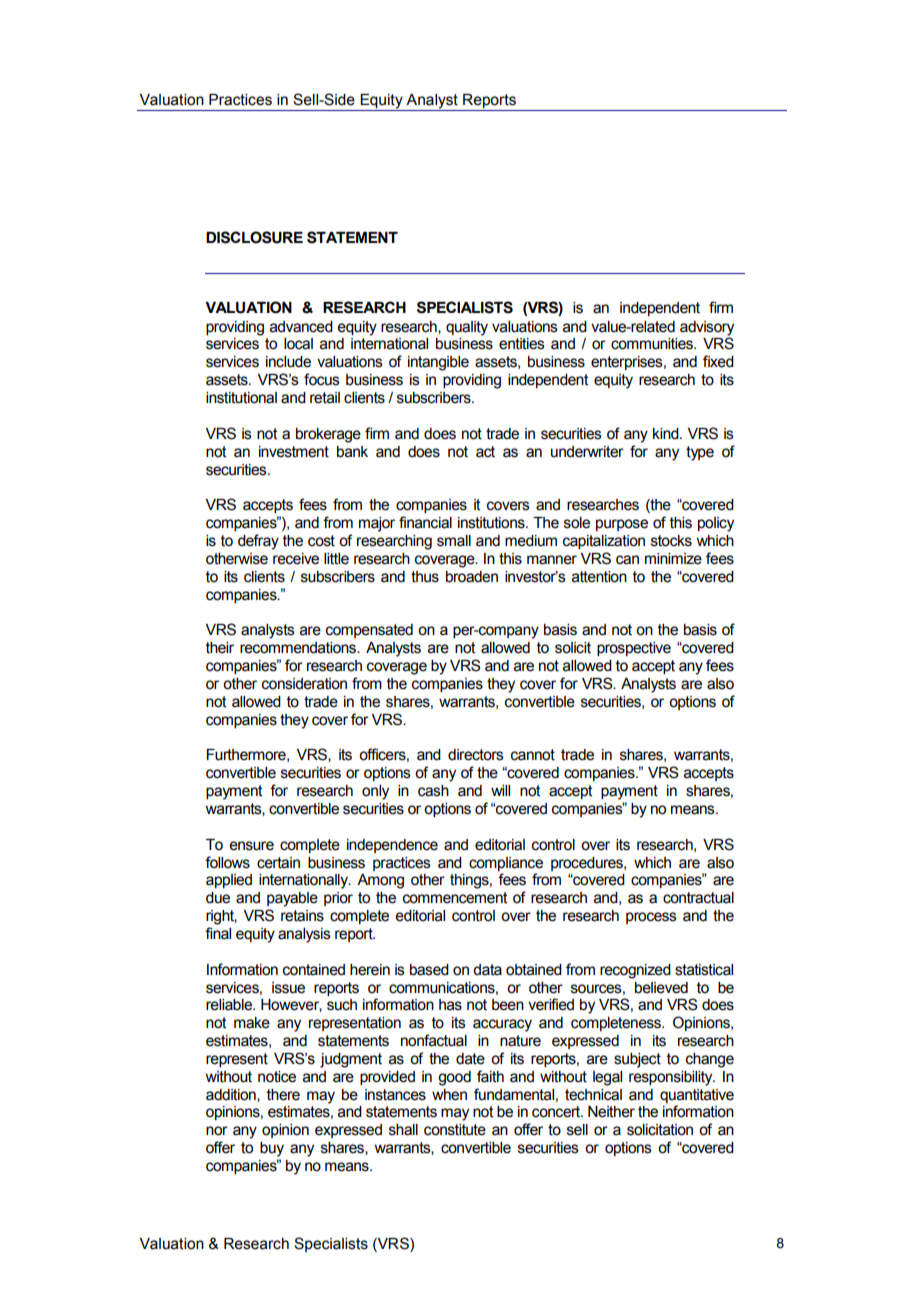  I want to click on contractual, so click(698, 898).
